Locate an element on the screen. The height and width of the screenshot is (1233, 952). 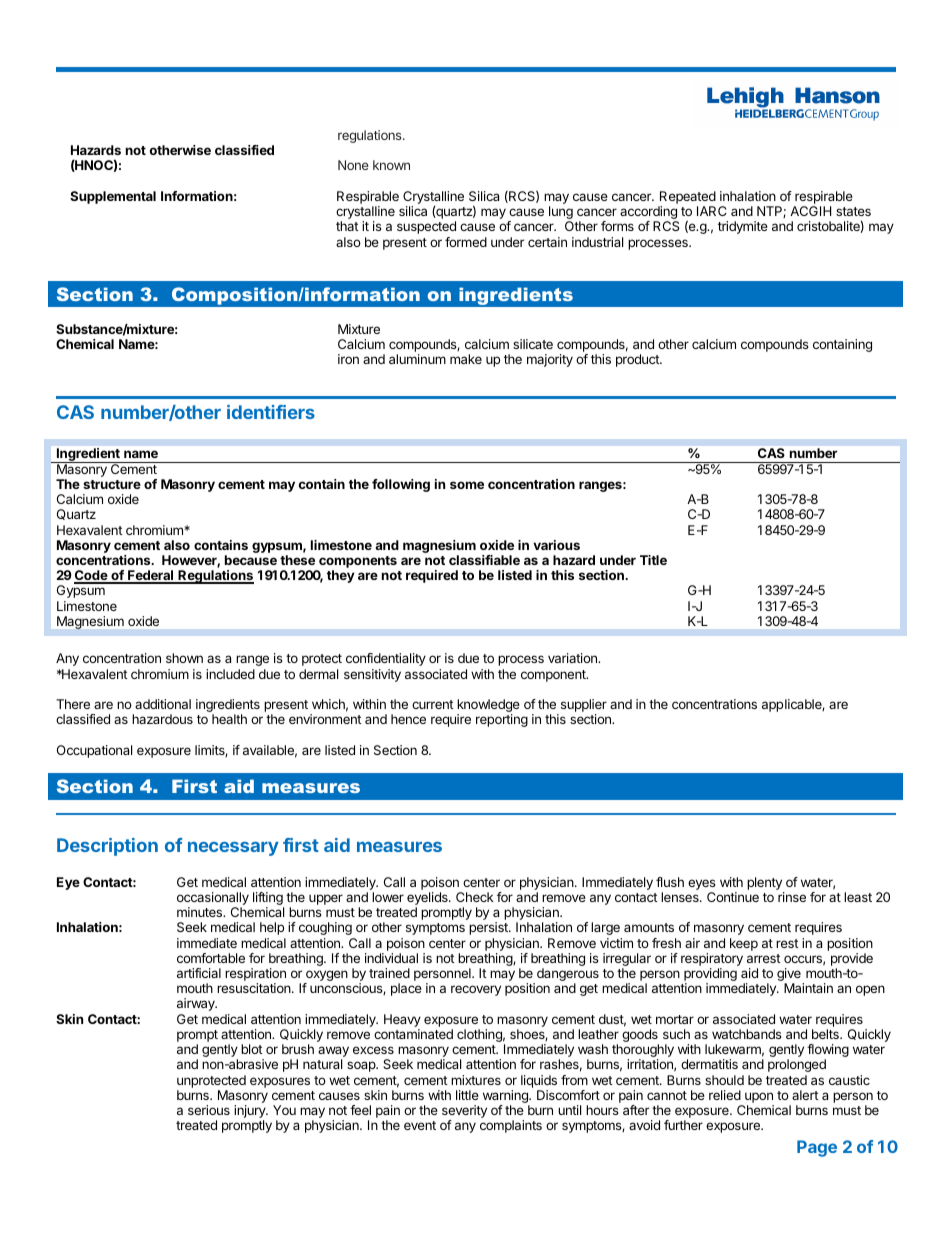
states is located at coordinates (853, 211).
